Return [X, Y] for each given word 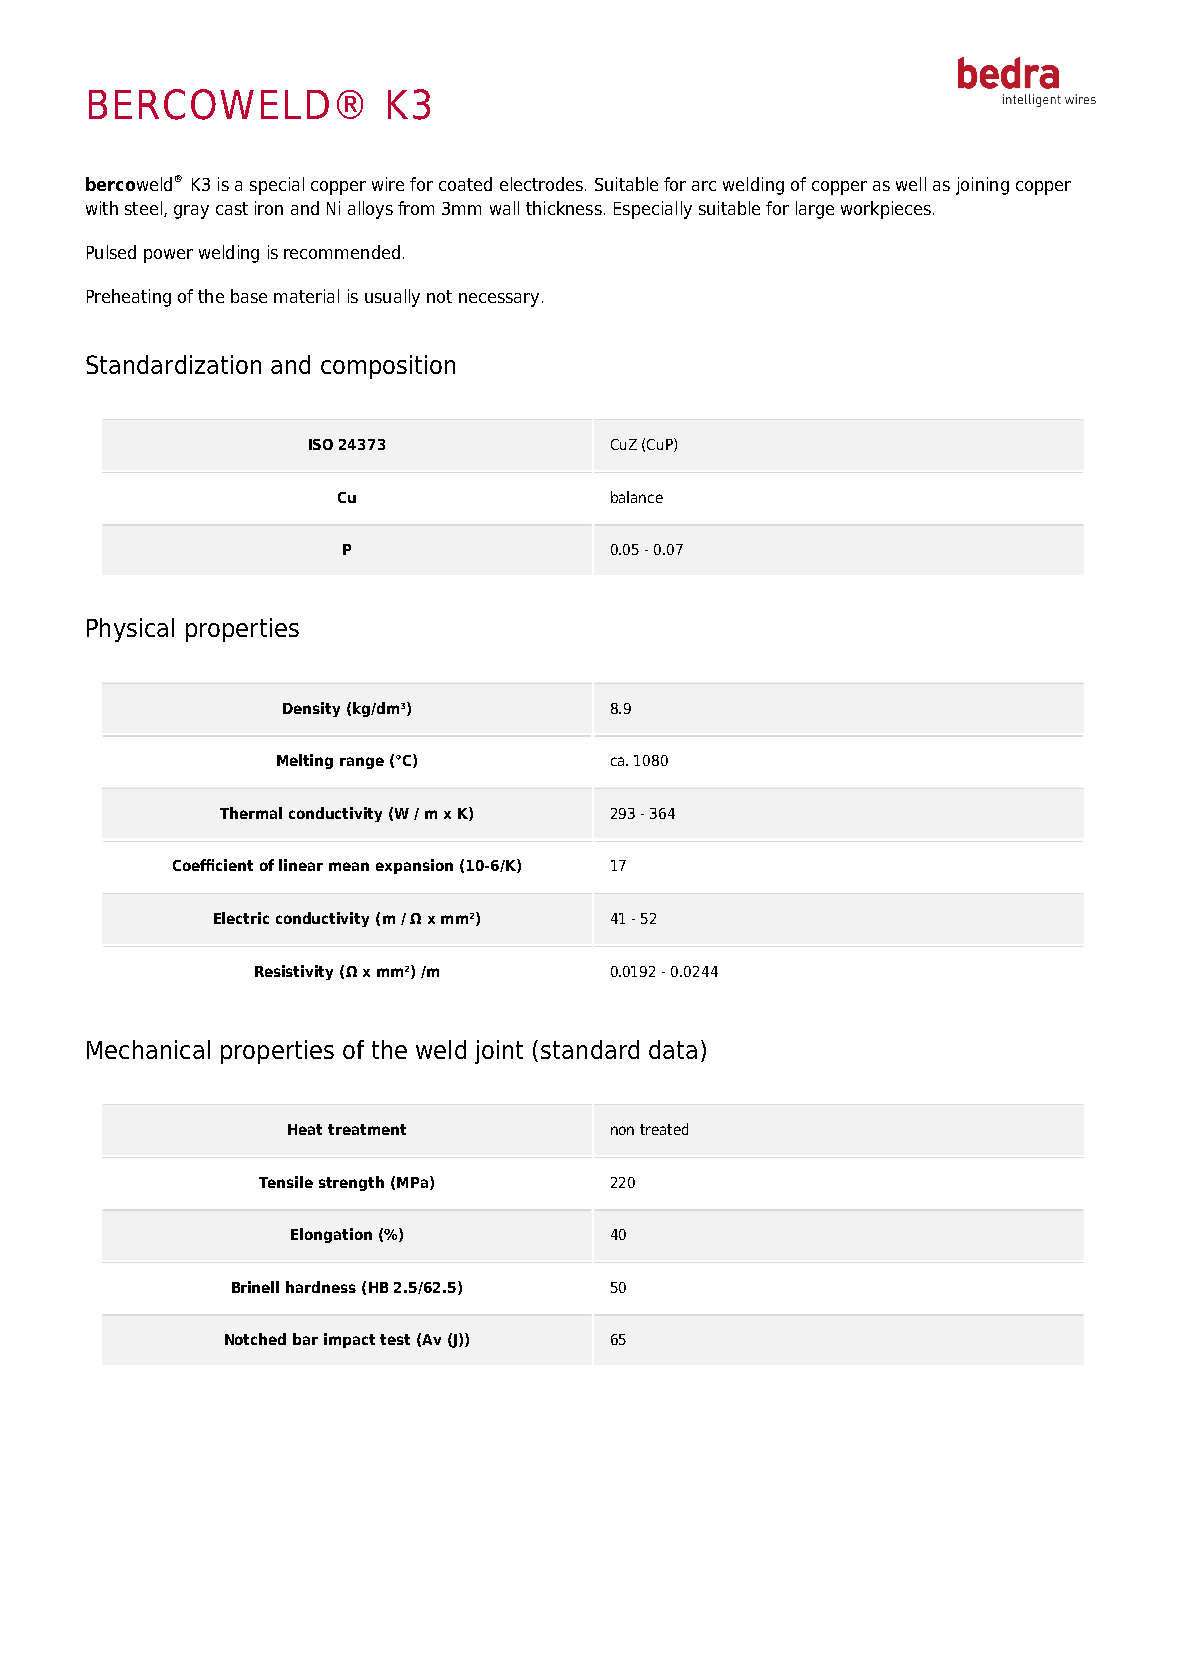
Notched [255, 1339]
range [362, 763]
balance [637, 497]
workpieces [886, 210]
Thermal [251, 813]
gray [191, 212]
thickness [564, 208]
